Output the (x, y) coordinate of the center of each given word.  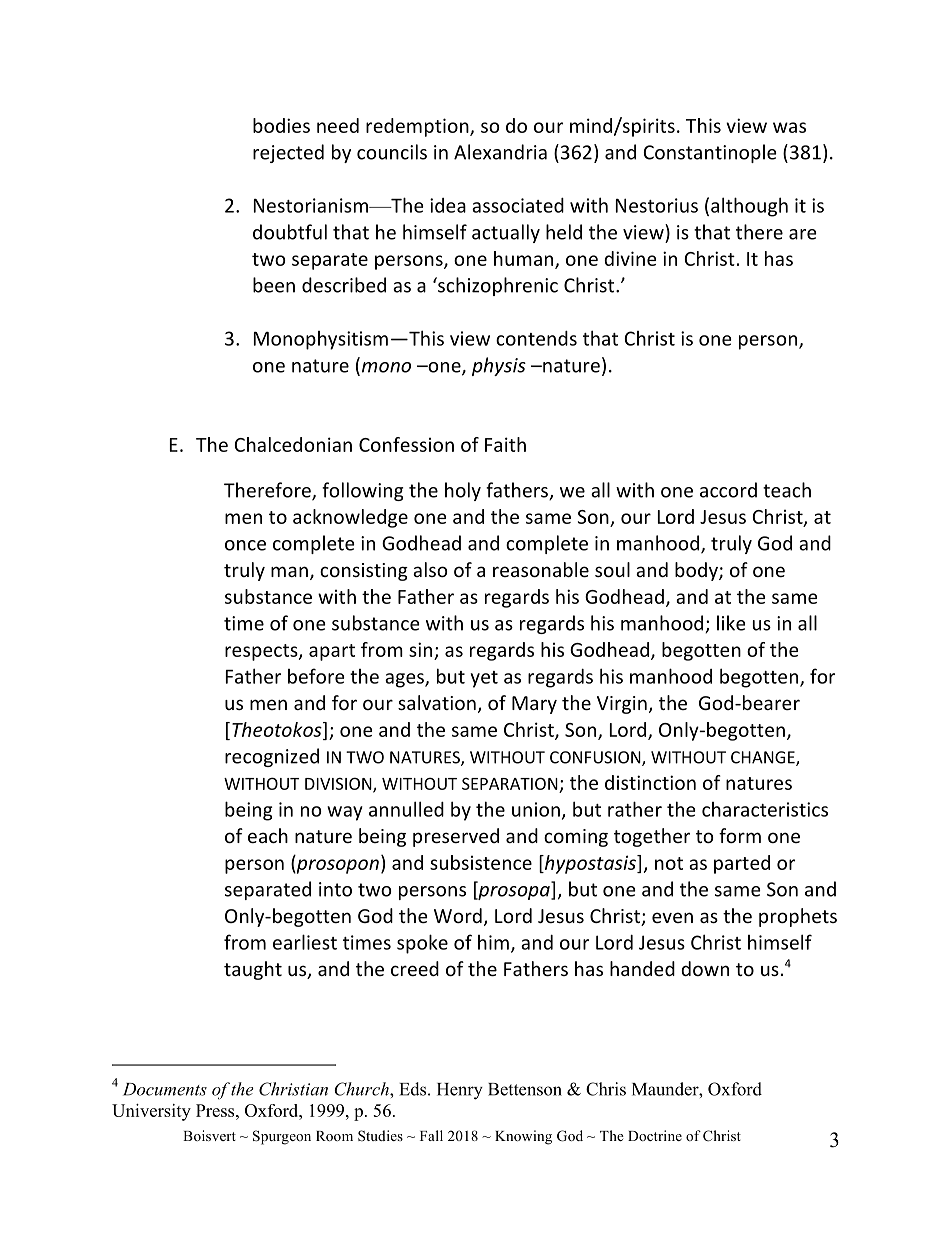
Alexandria (500, 152)
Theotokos (278, 729)
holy (463, 491)
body (697, 571)
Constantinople (710, 153)
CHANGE (764, 758)
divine (630, 258)
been (274, 285)
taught (253, 970)
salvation (437, 702)
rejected (288, 153)
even (672, 917)
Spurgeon (282, 1137)
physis (499, 366)
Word (458, 915)
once (245, 545)
